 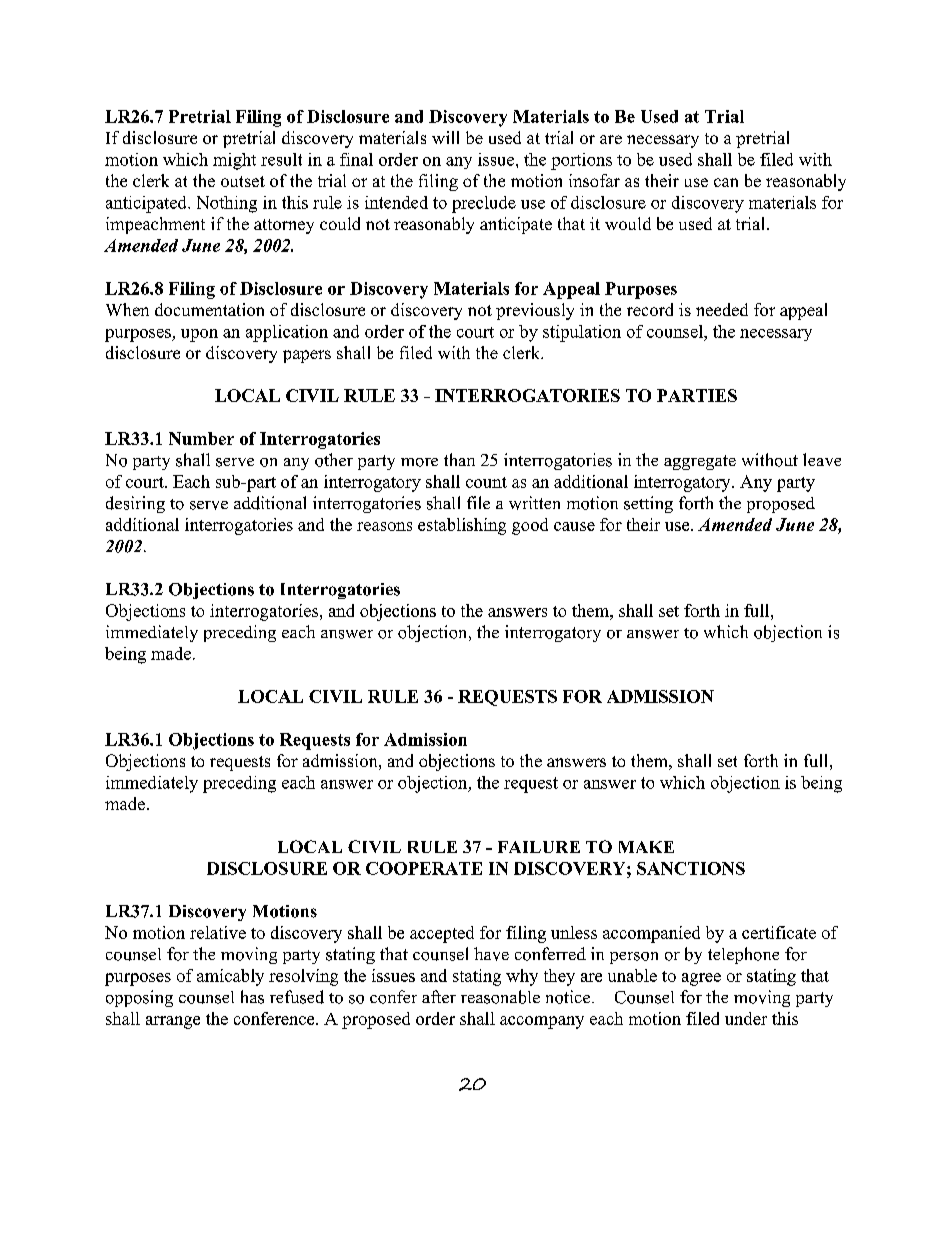 I want to click on might, so click(x=234, y=161).
